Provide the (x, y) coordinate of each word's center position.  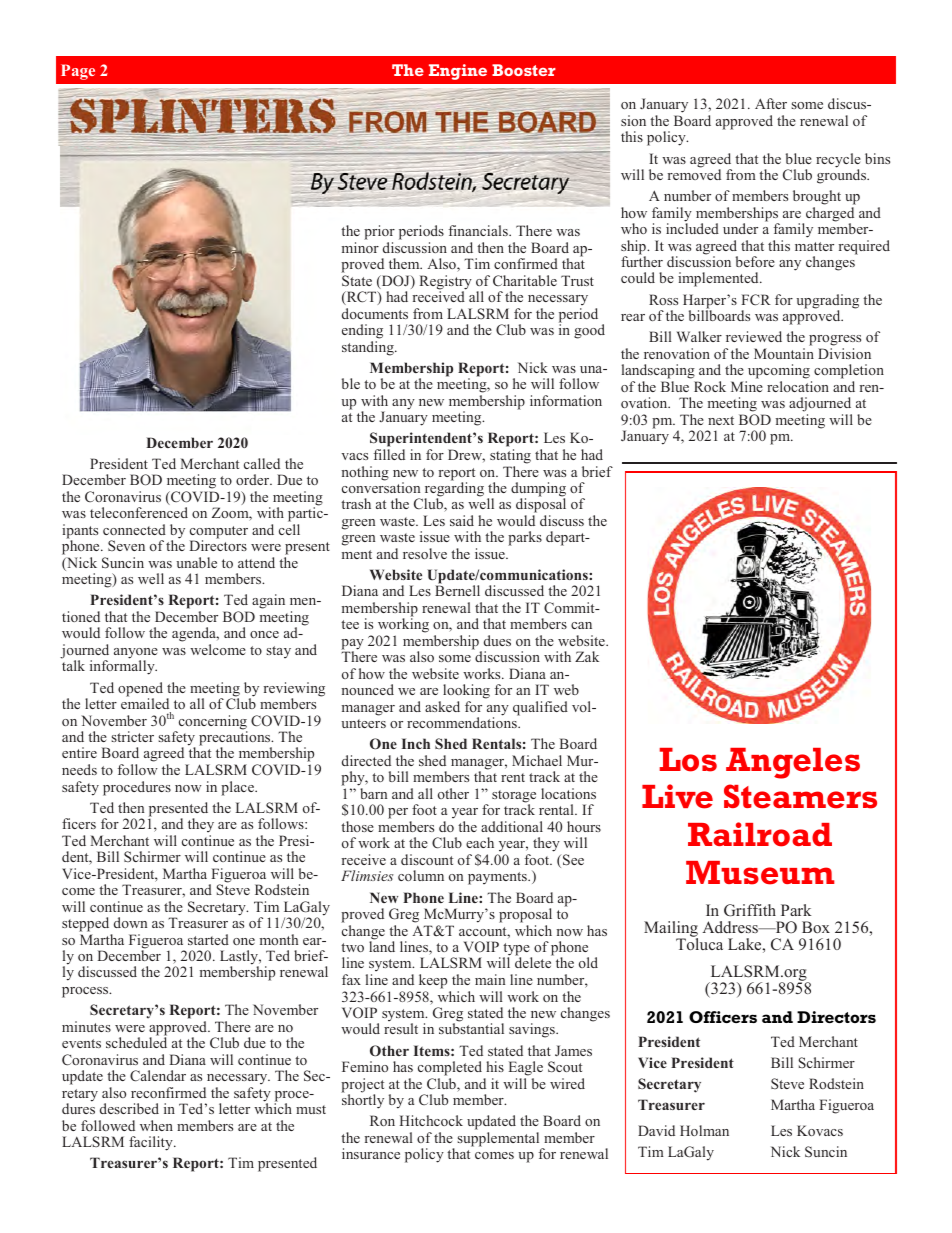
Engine (458, 72)
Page (78, 72)
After (771, 103)
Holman (704, 1130)
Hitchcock (431, 1120)
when (156, 1125)
